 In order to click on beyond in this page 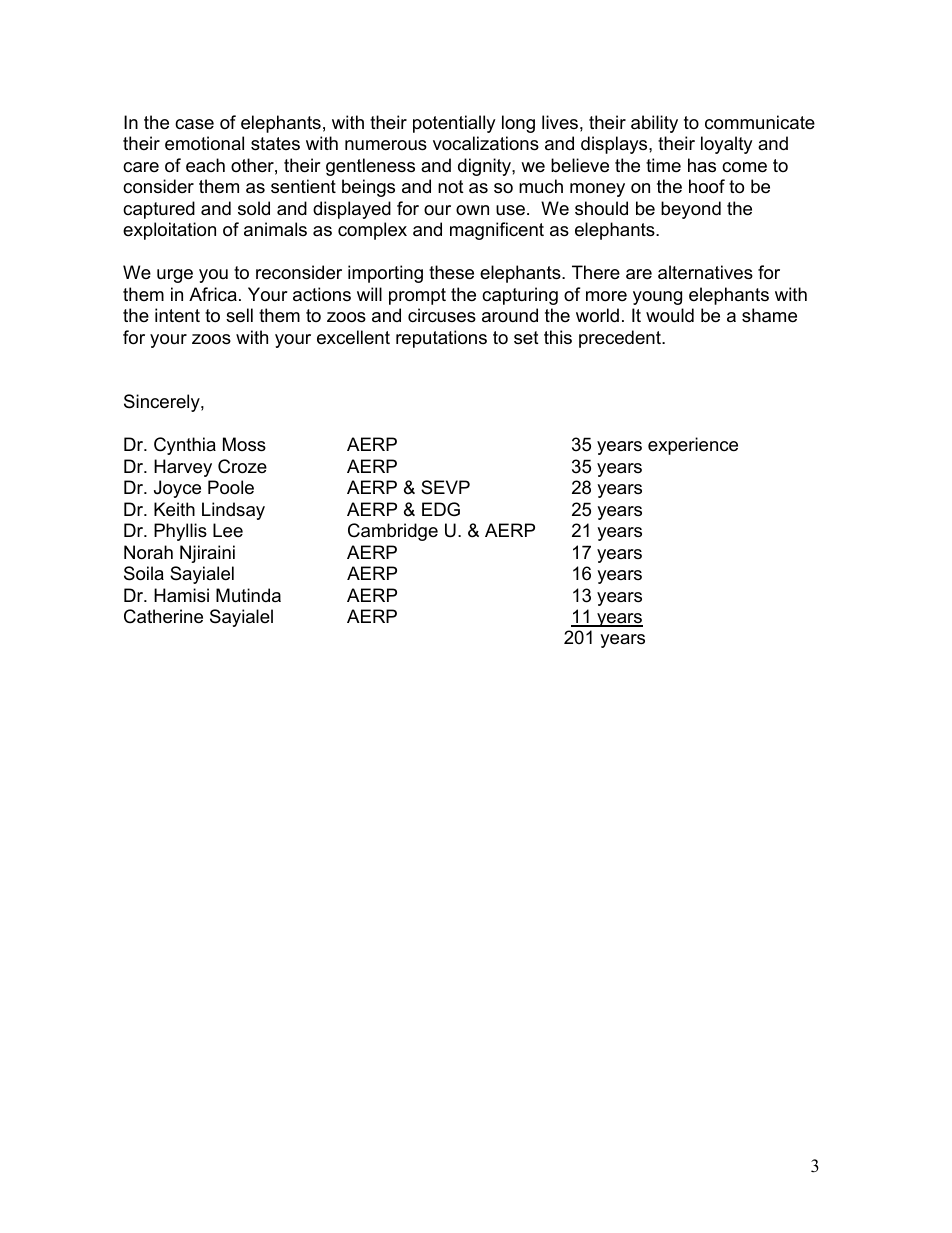, I will do `click(691, 210)`.
